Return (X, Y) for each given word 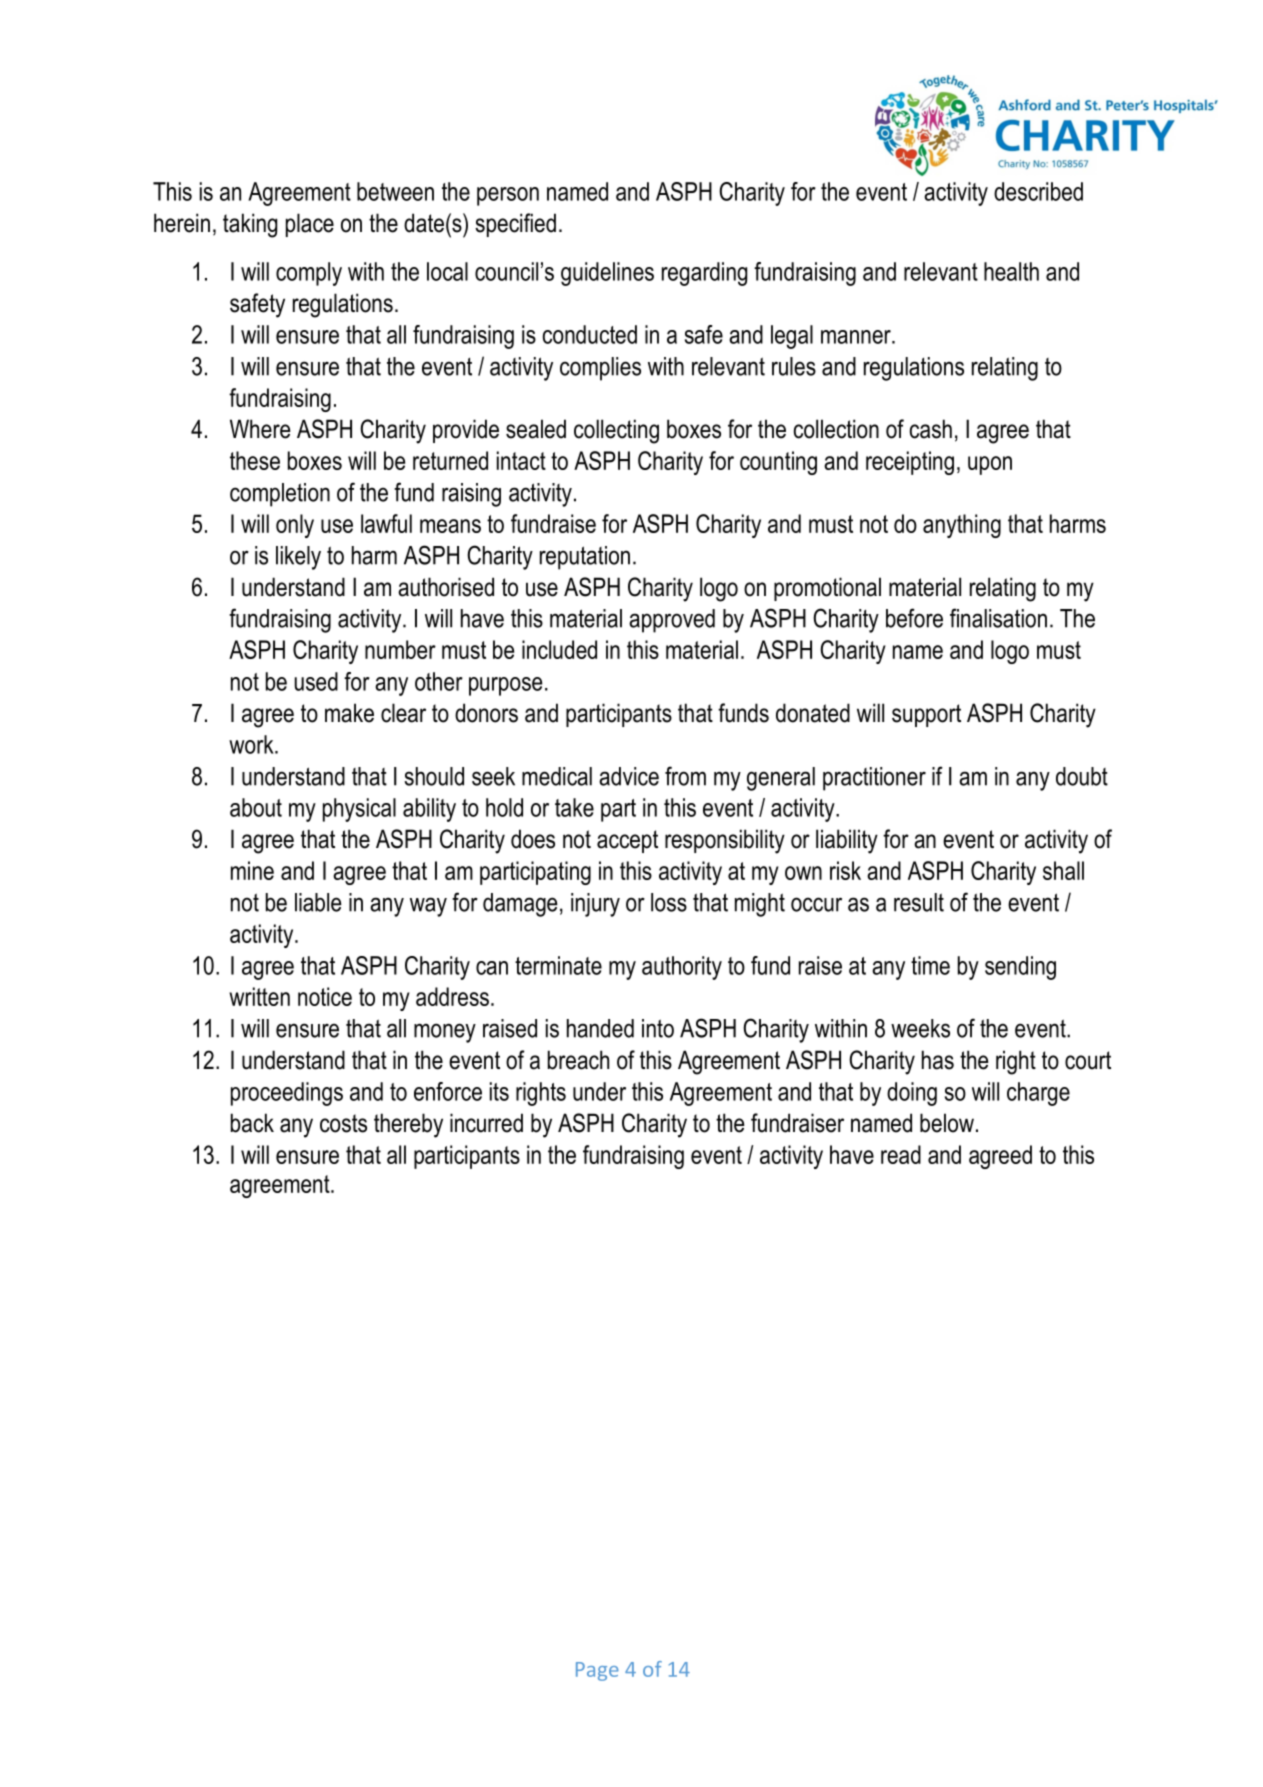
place (310, 225)
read (901, 1154)
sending (1020, 968)
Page (597, 1671)
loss (669, 902)
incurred (486, 1123)
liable (318, 902)
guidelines (607, 274)
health (1011, 271)
